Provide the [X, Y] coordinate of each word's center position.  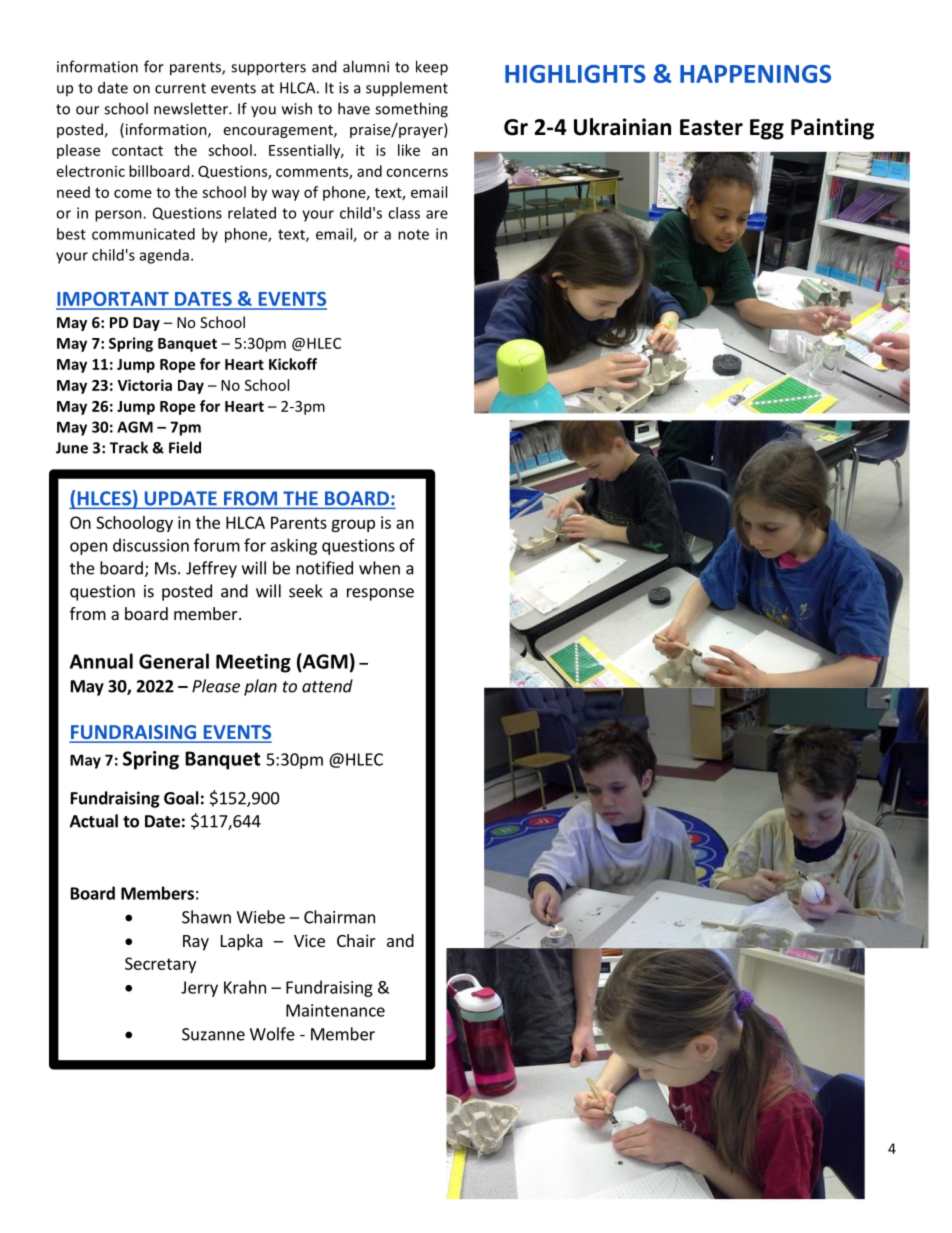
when [379, 568]
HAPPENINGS [755, 74]
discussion [151, 545]
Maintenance [335, 1010]
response [380, 594]
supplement [407, 89]
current [180, 88]
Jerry [199, 989]
